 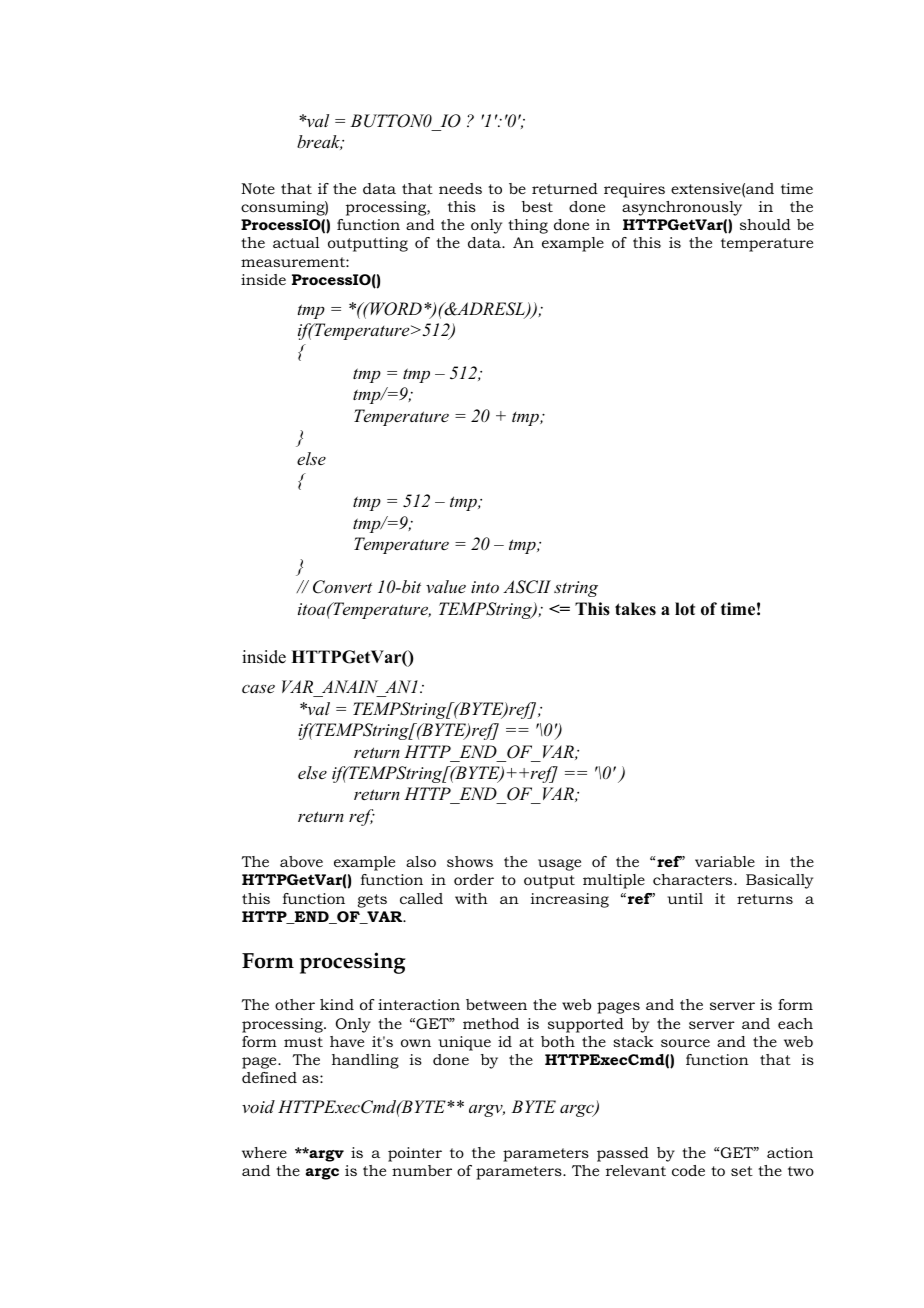 I want to click on ASCII, so click(x=527, y=587).
